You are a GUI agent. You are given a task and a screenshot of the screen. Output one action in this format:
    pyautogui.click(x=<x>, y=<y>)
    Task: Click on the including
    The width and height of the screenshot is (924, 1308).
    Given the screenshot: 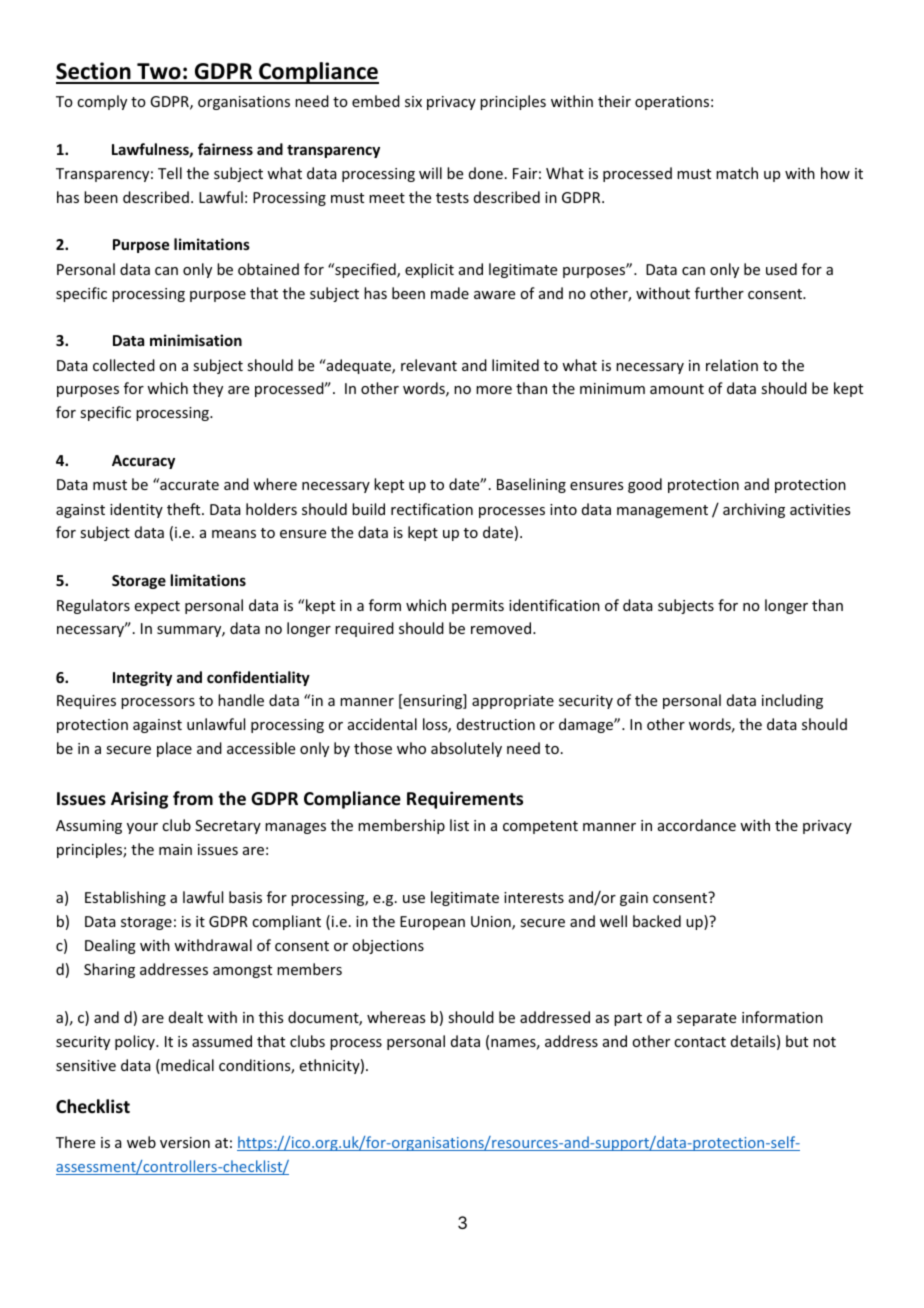 What is the action you would take?
    pyautogui.click(x=792, y=701)
